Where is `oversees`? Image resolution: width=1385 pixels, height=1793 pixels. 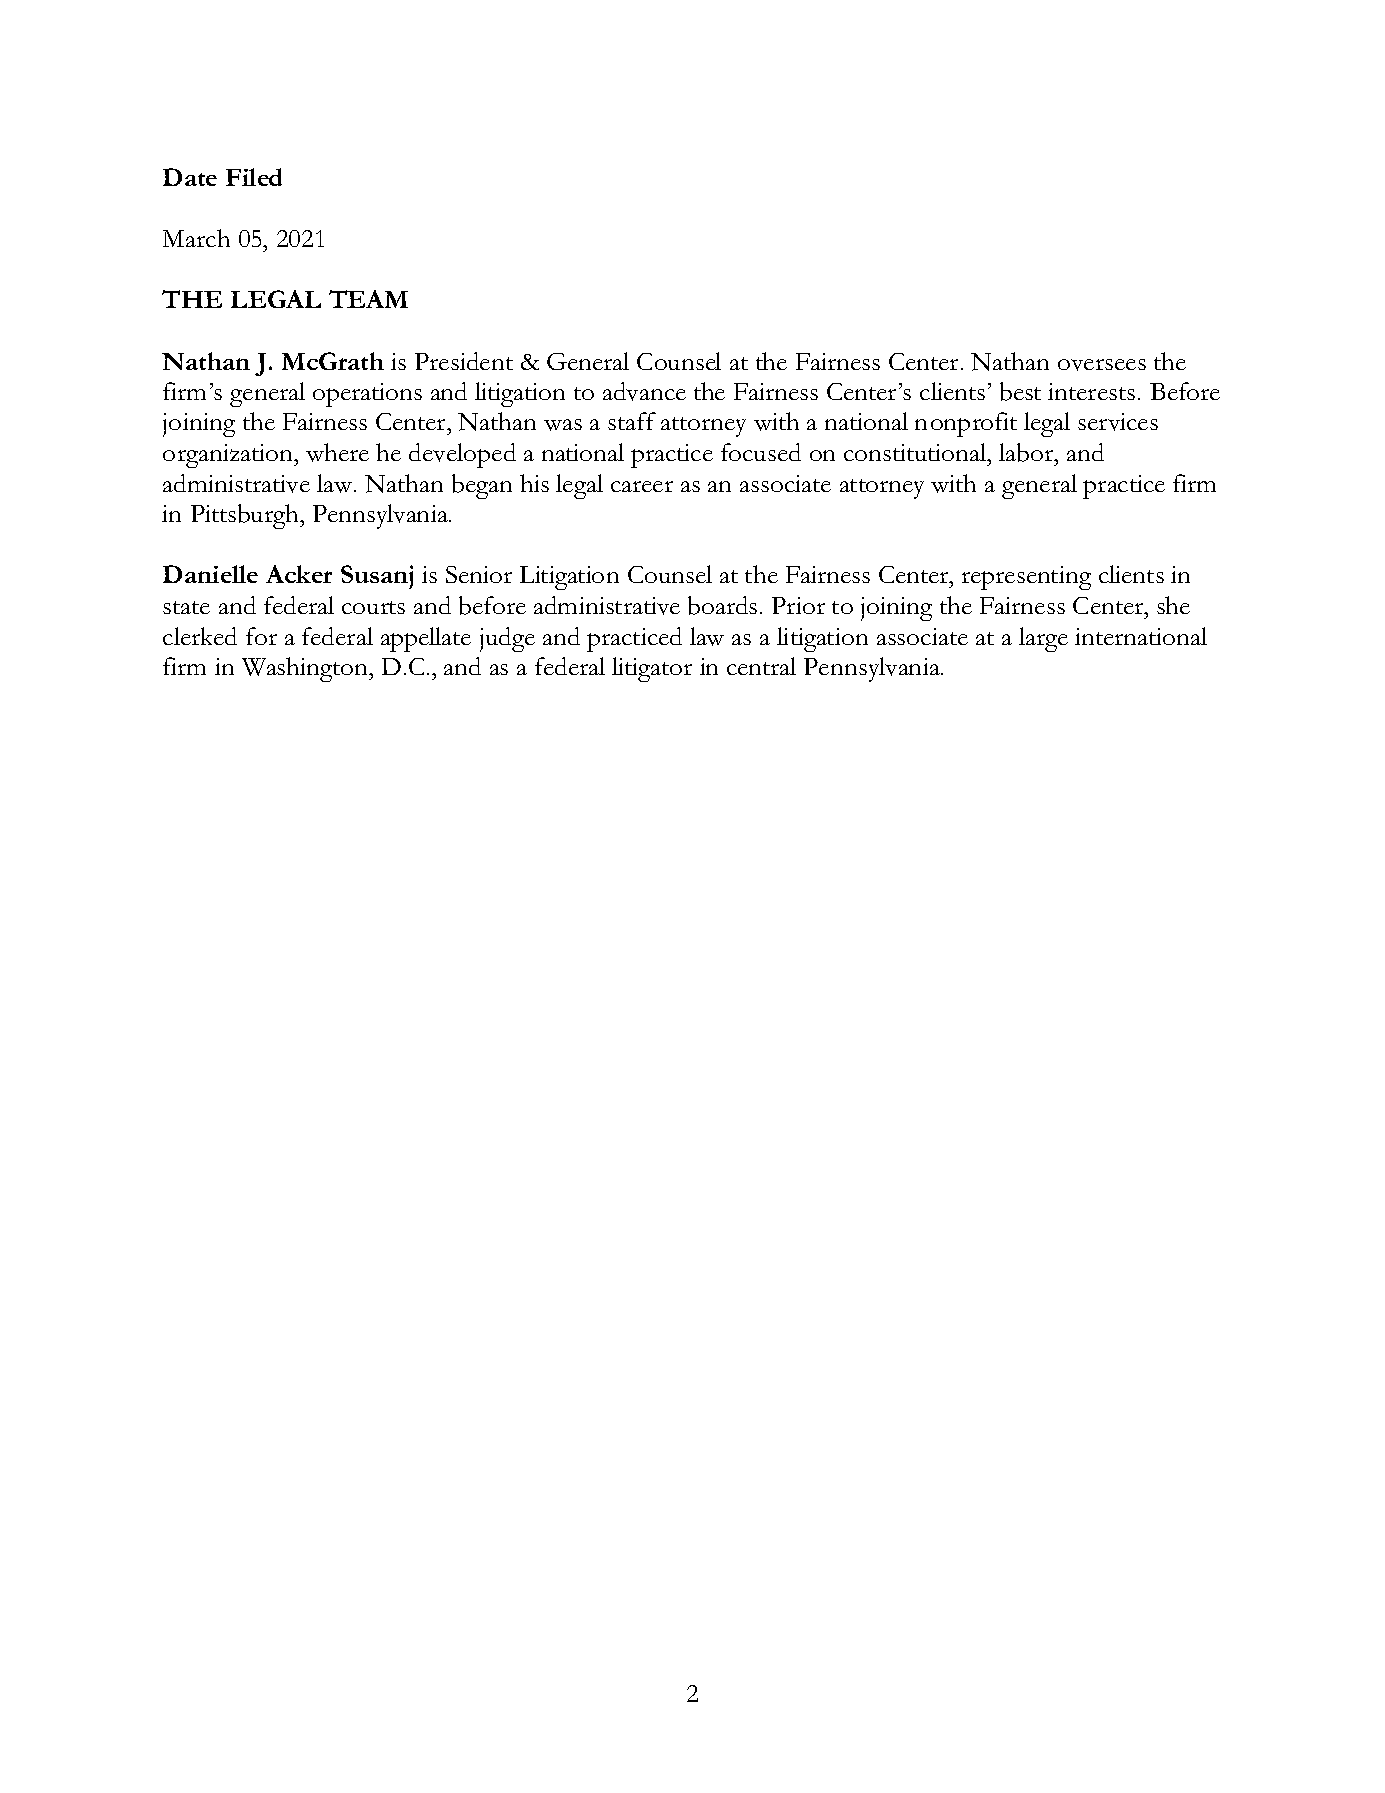
oversees is located at coordinates (1102, 365).
